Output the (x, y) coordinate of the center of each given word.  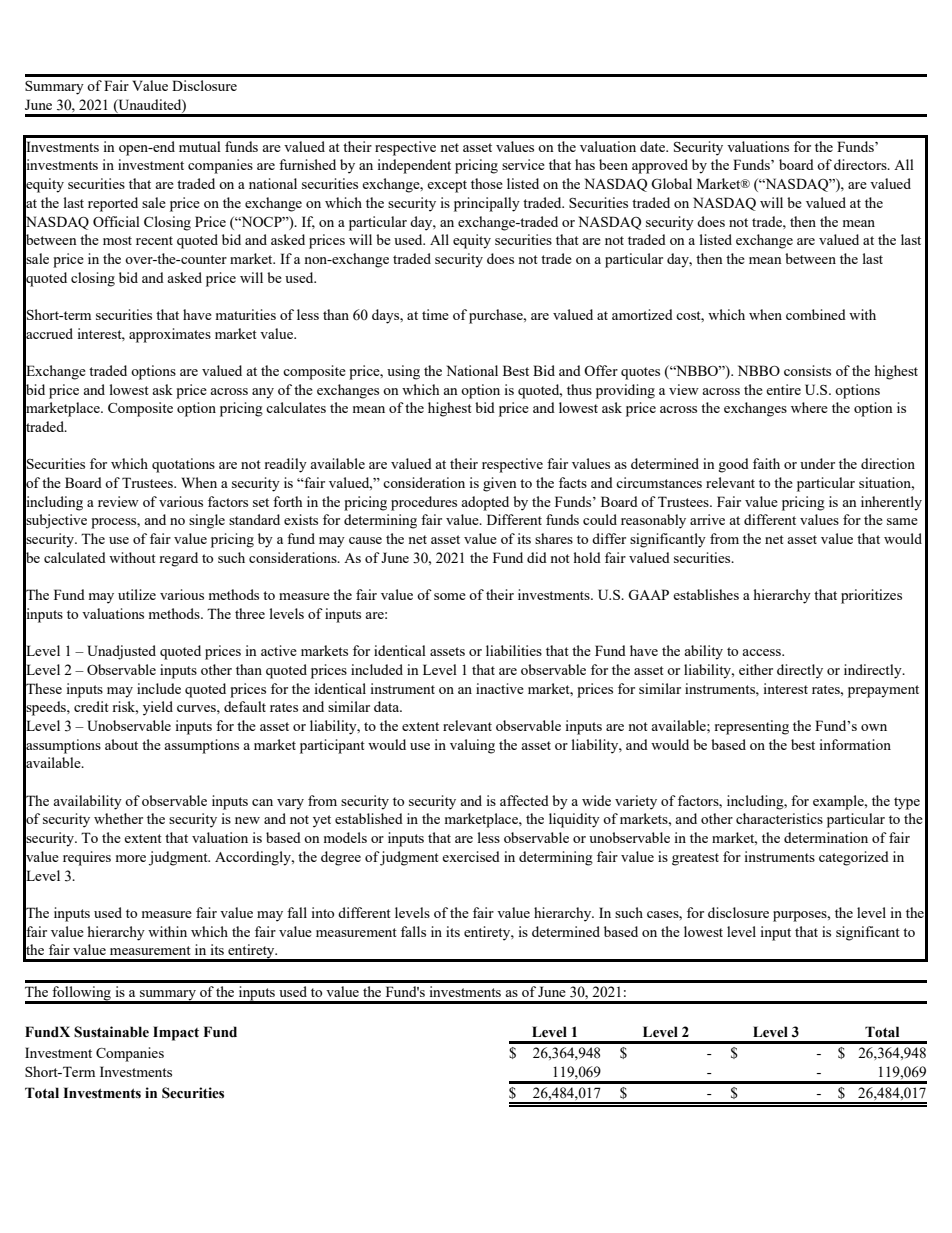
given (500, 484)
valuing (472, 746)
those (487, 183)
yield (158, 708)
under (817, 463)
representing (751, 727)
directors (861, 164)
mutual (200, 146)
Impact (176, 1033)
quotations (183, 465)
